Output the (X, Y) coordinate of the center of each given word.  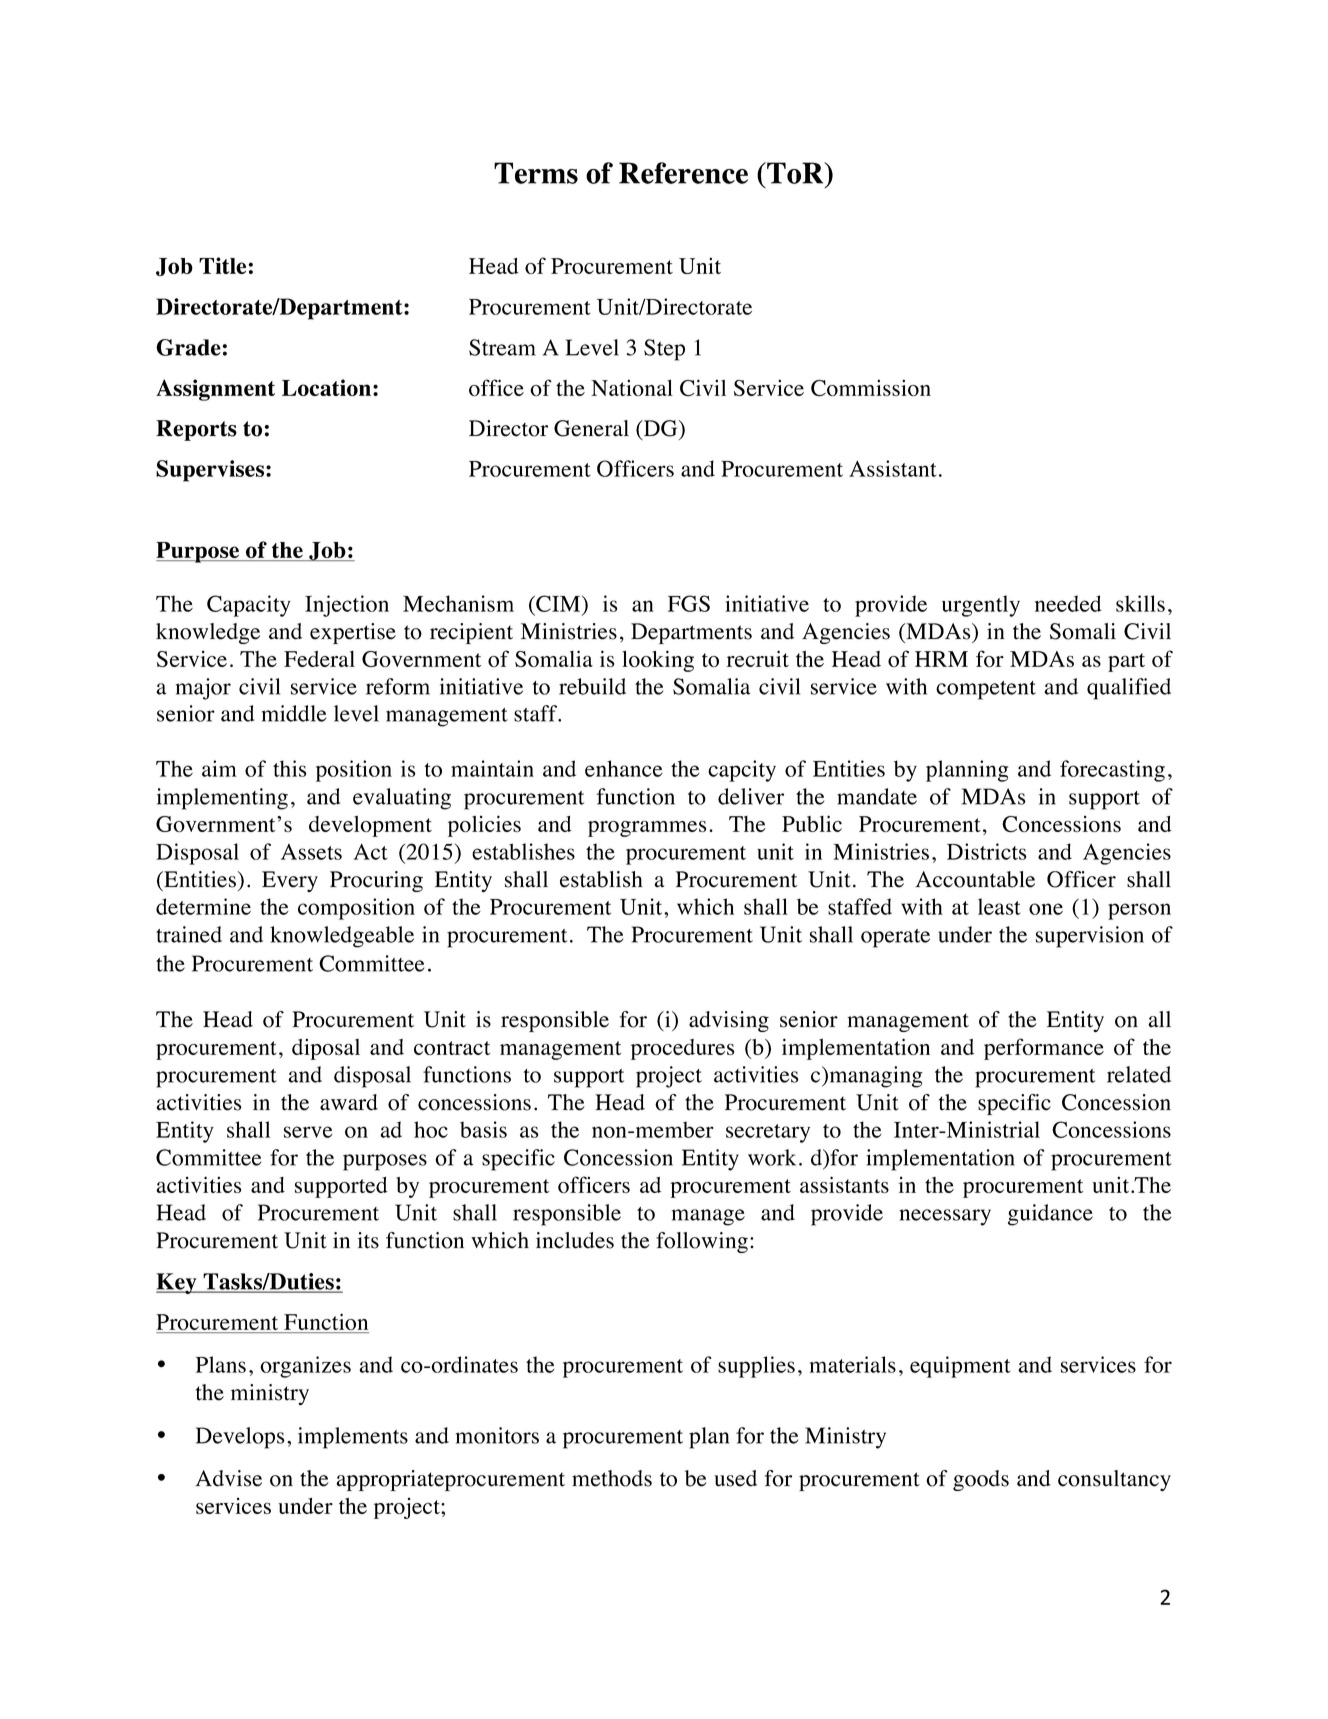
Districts (987, 851)
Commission (871, 388)
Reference (683, 173)
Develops (240, 1438)
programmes (647, 829)
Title (222, 265)
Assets (311, 852)
